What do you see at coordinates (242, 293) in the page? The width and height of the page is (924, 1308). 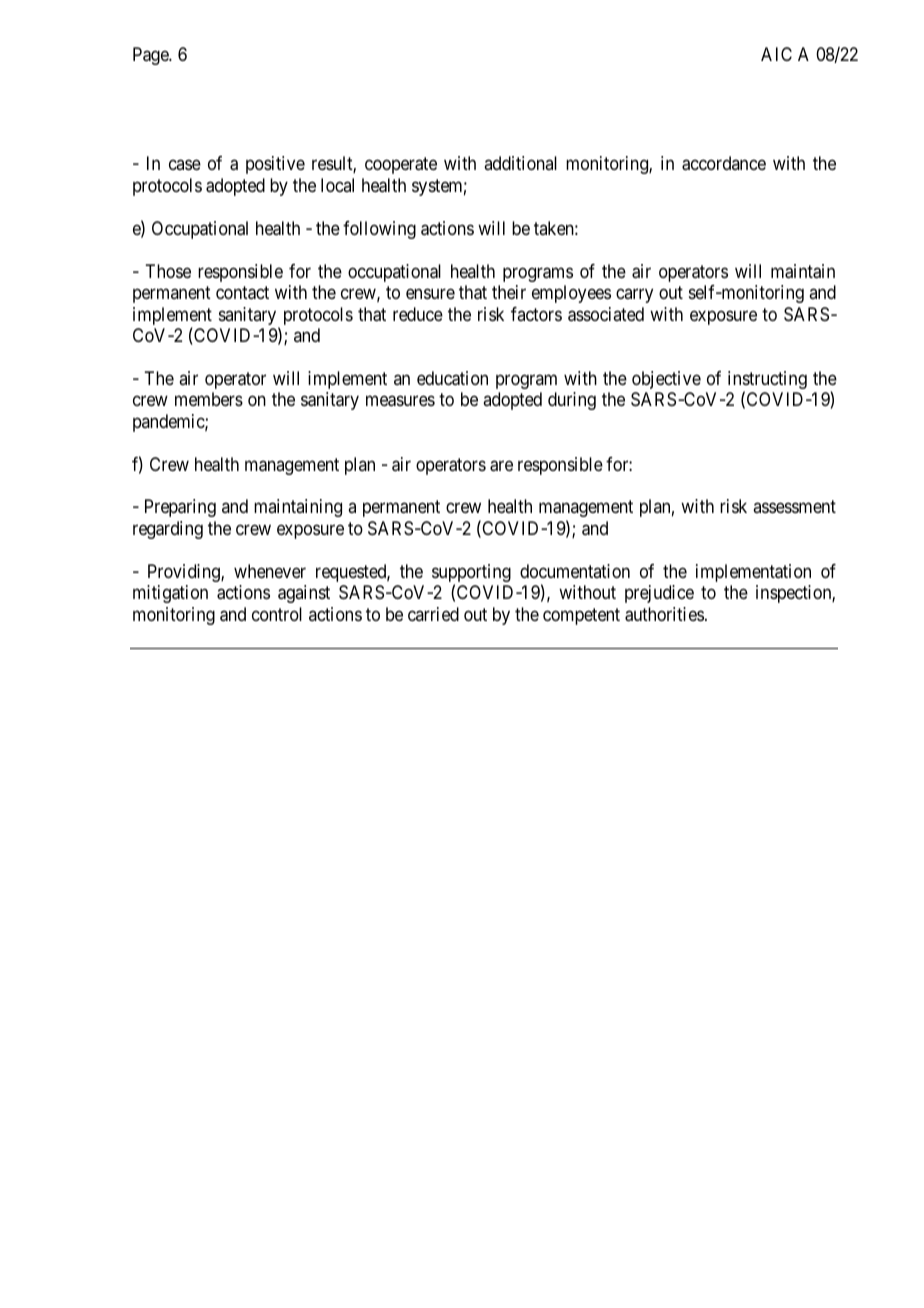 I see `contact` at bounding box center [242, 293].
